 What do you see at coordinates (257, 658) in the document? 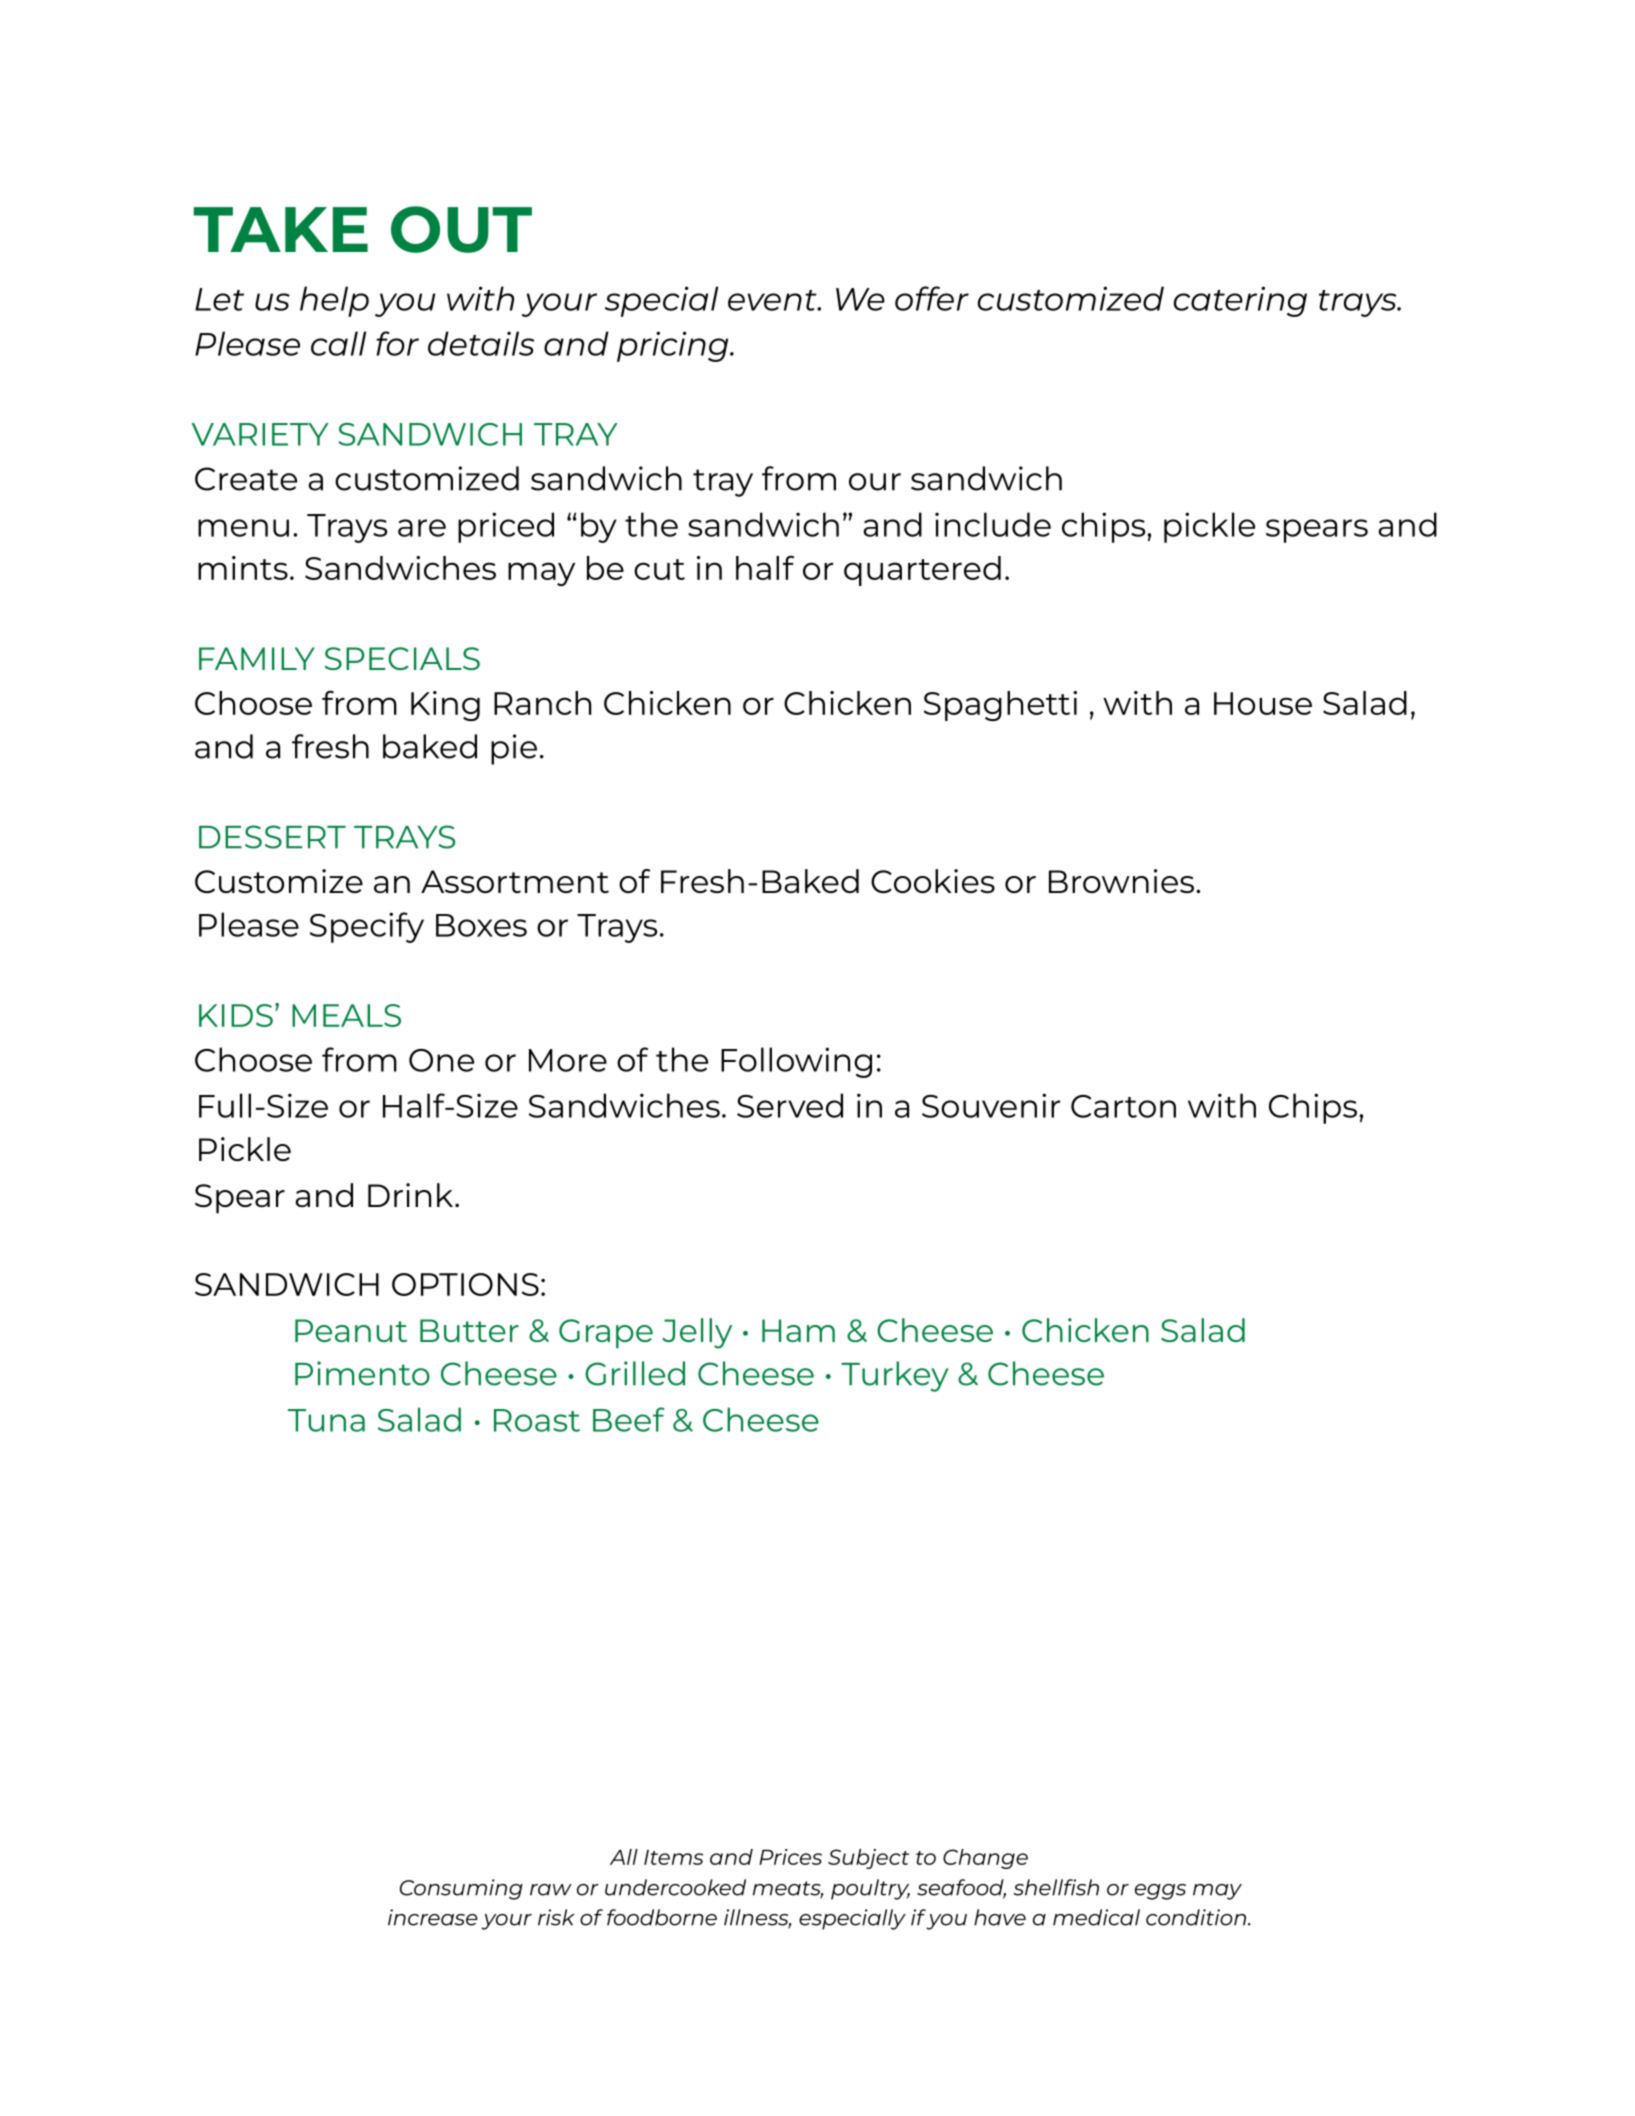
I see `FAMILY` at bounding box center [257, 658].
